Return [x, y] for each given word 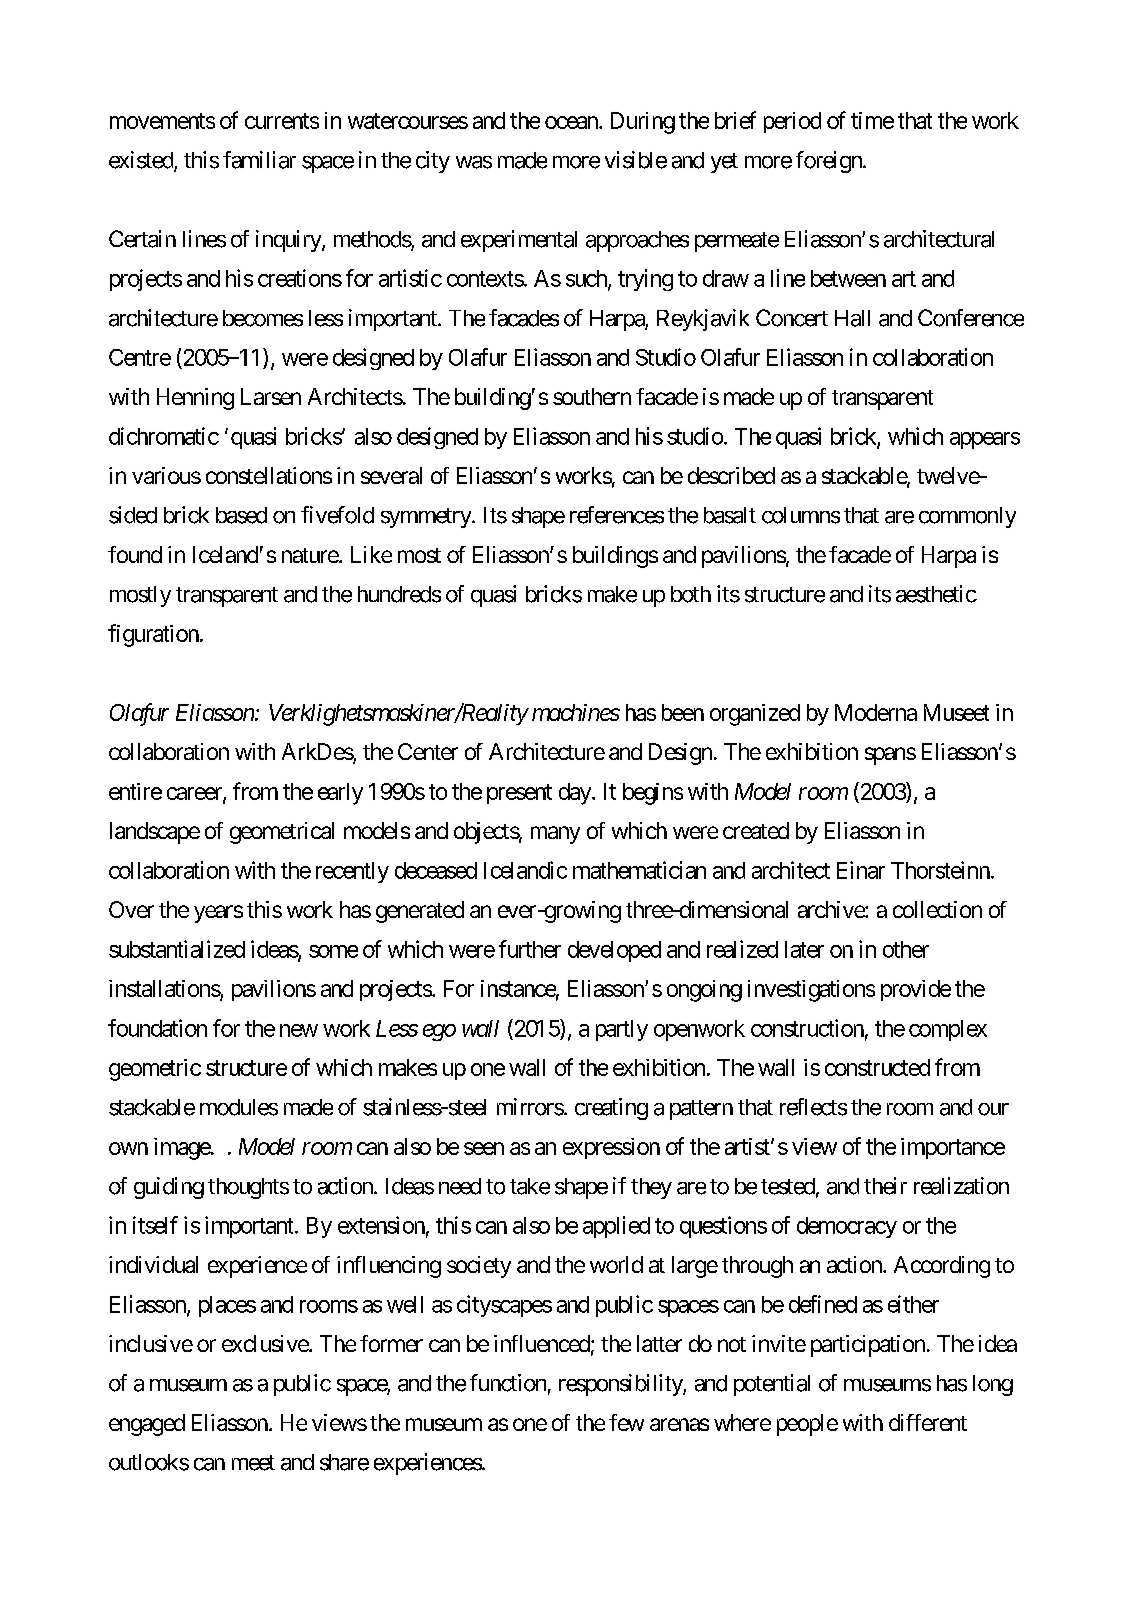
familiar [259, 160]
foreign [830, 162]
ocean [572, 122]
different [928, 1422]
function [508, 1383]
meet [253, 1463]
